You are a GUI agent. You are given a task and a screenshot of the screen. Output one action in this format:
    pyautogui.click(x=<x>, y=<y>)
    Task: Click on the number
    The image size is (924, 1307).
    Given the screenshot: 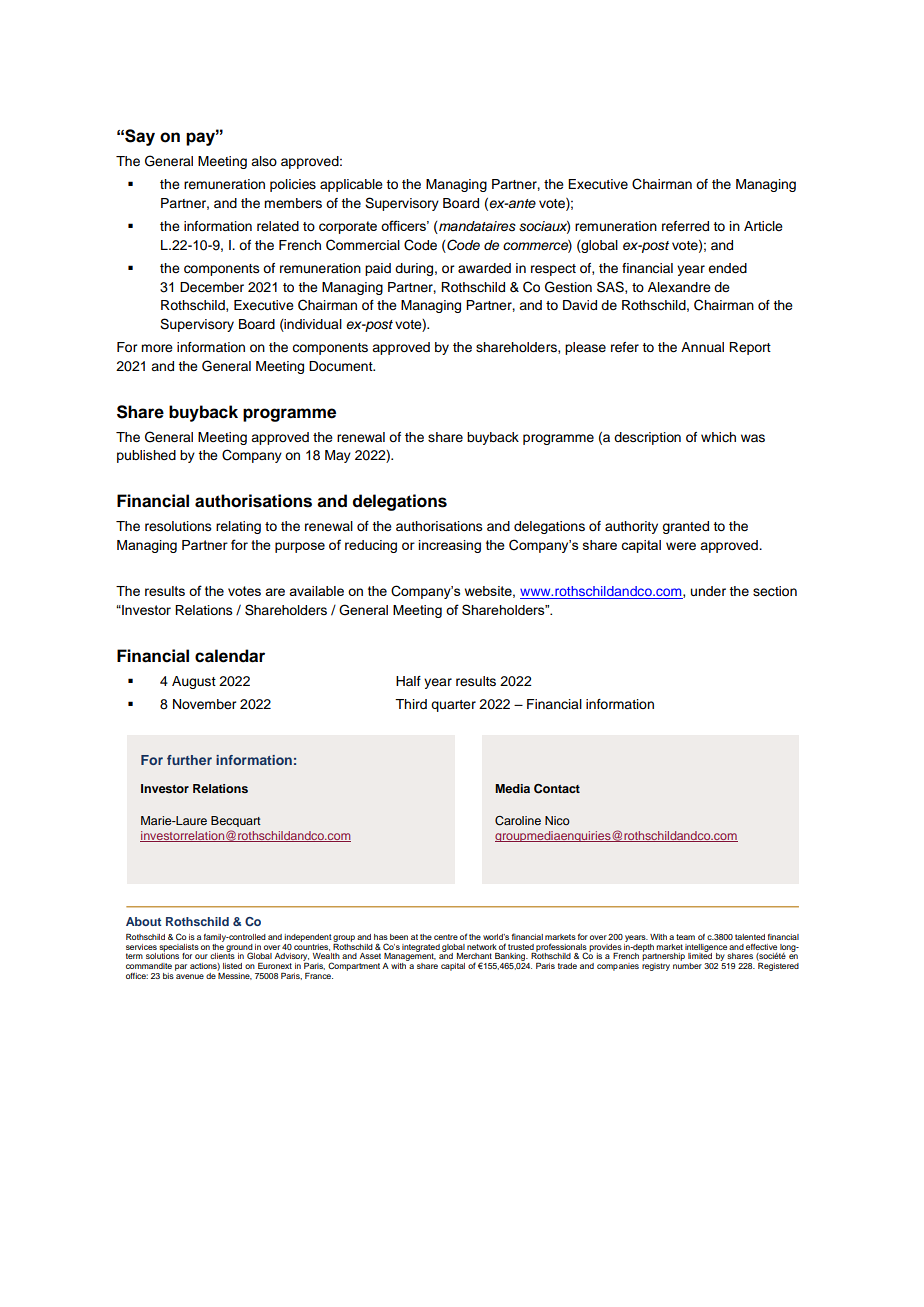 What is the action you would take?
    pyautogui.click(x=687, y=966)
